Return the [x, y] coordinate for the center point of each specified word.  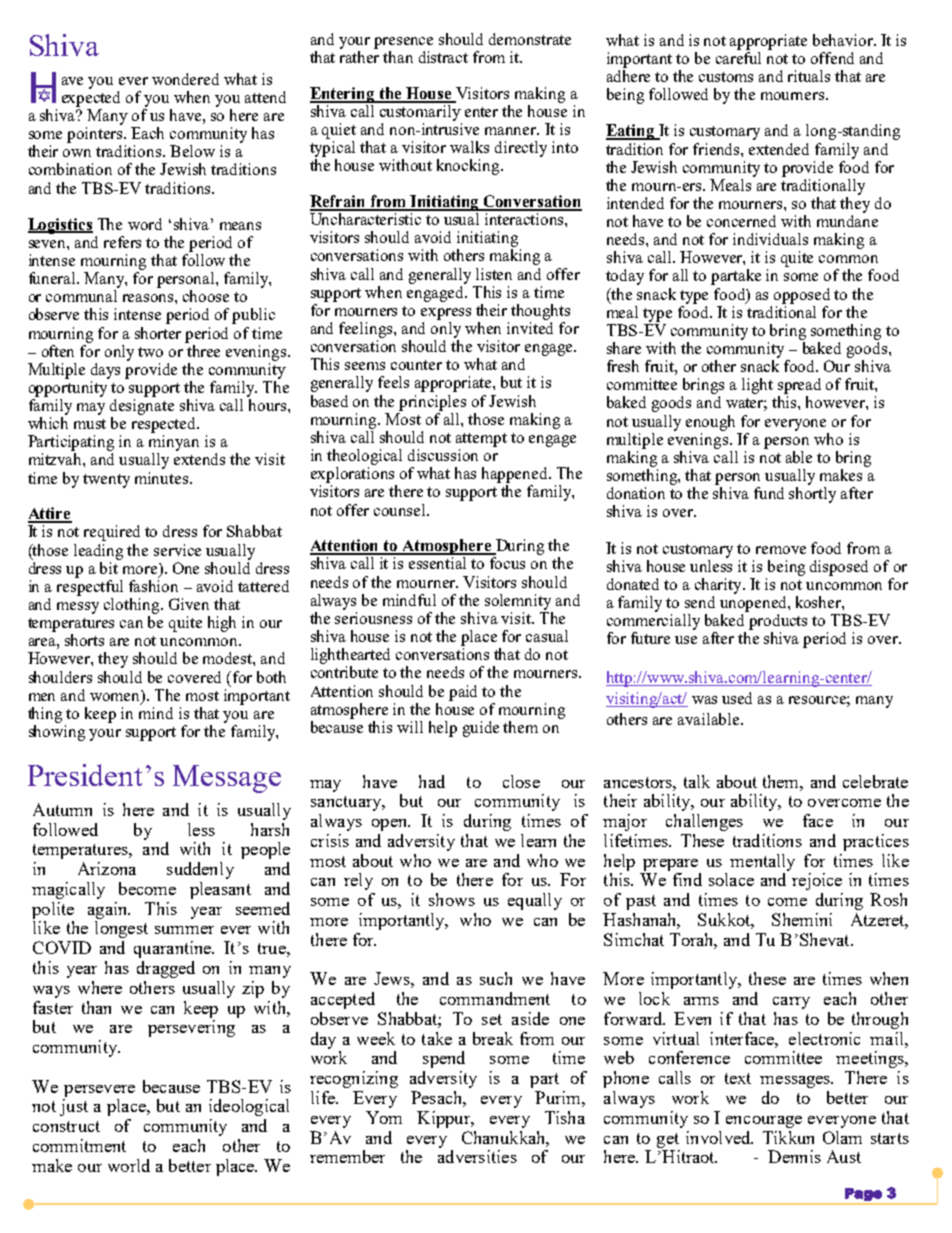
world [129, 1165]
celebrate [875, 781]
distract [443, 57]
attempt [481, 440]
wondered [185, 79]
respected [165, 425]
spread [799, 386]
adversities [477, 1156]
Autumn [62, 809]
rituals [809, 76]
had [432, 781]
